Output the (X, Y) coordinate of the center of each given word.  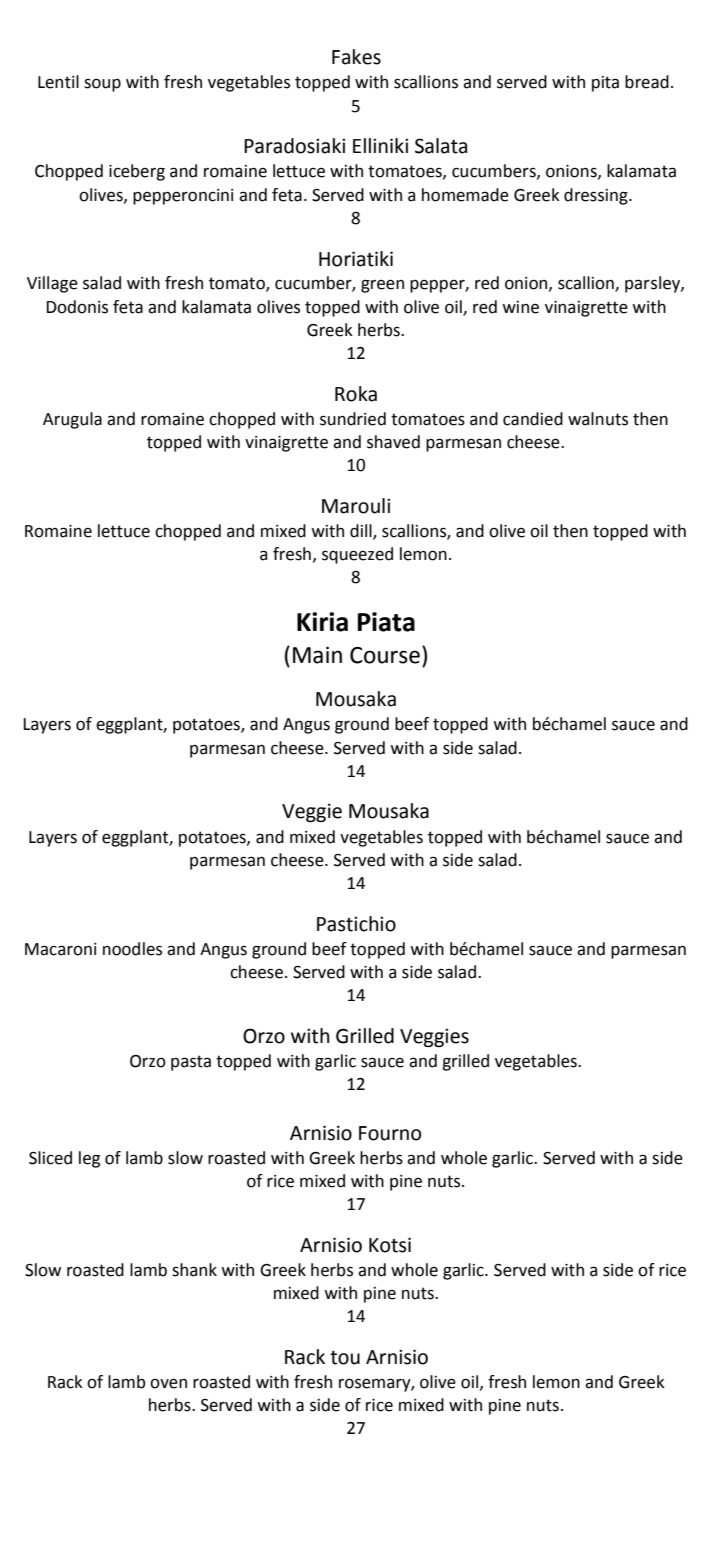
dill (362, 532)
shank (194, 1270)
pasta (191, 1063)
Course (385, 655)
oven (168, 1383)
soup (102, 85)
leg (89, 1159)
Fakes (356, 57)
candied (533, 419)
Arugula (72, 420)
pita (605, 84)
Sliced (50, 1158)
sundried (353, 419)
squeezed (357, 555)
